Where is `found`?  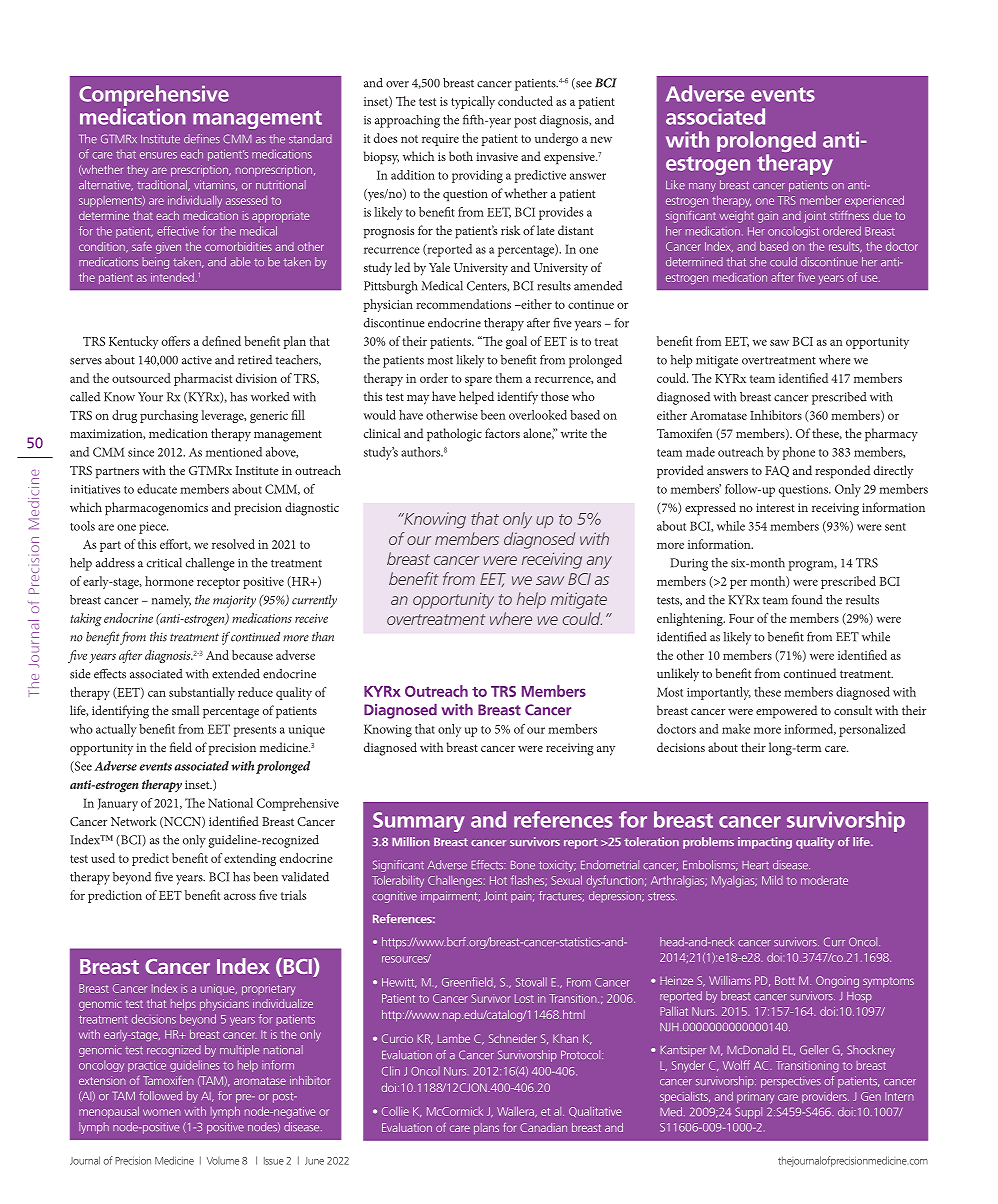
found is located at coordinates (807, 600).
